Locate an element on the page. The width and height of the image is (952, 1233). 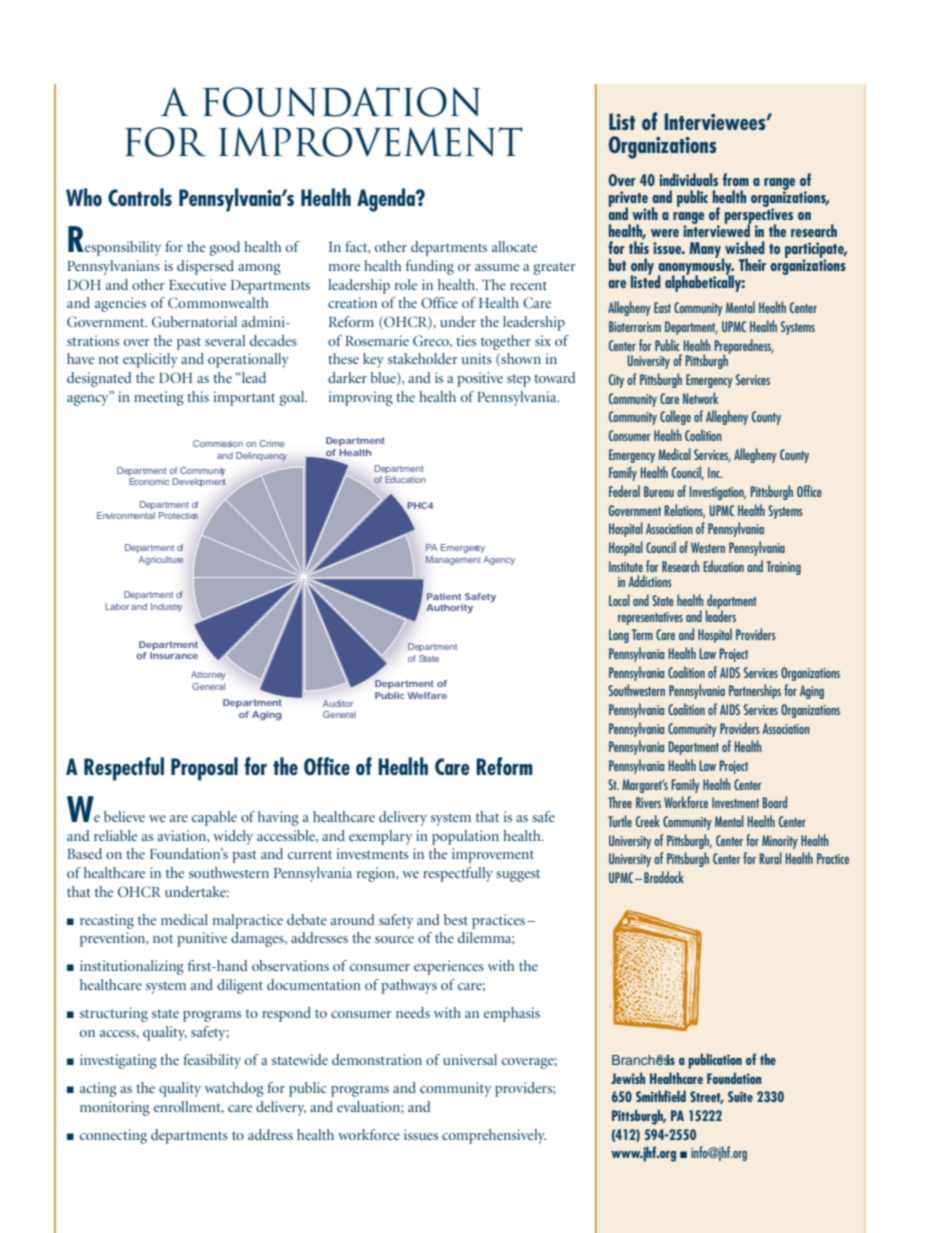
Insurance is located at coordinates (174, 655).
